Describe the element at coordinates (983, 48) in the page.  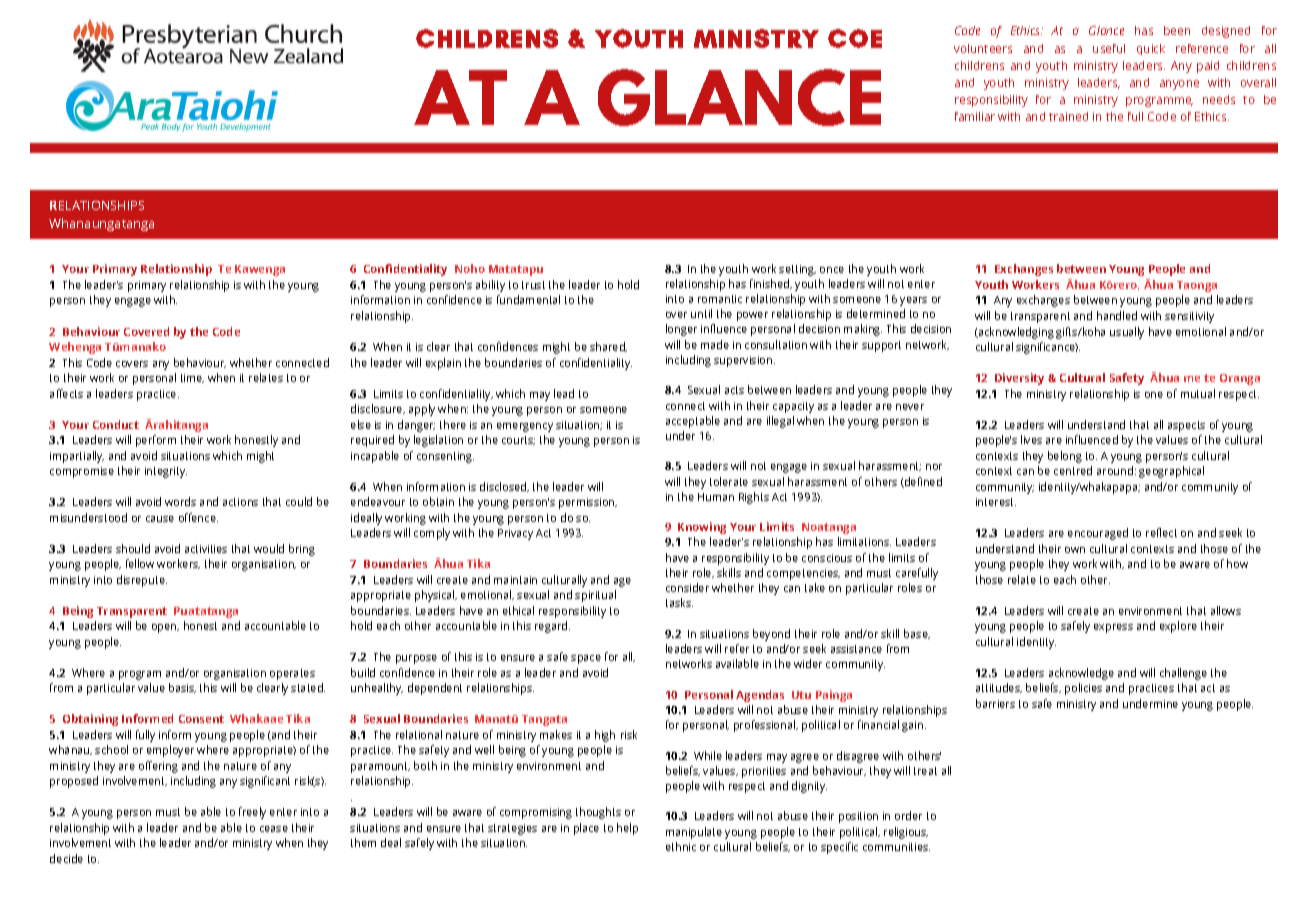
I see `volunteers` at that location.
